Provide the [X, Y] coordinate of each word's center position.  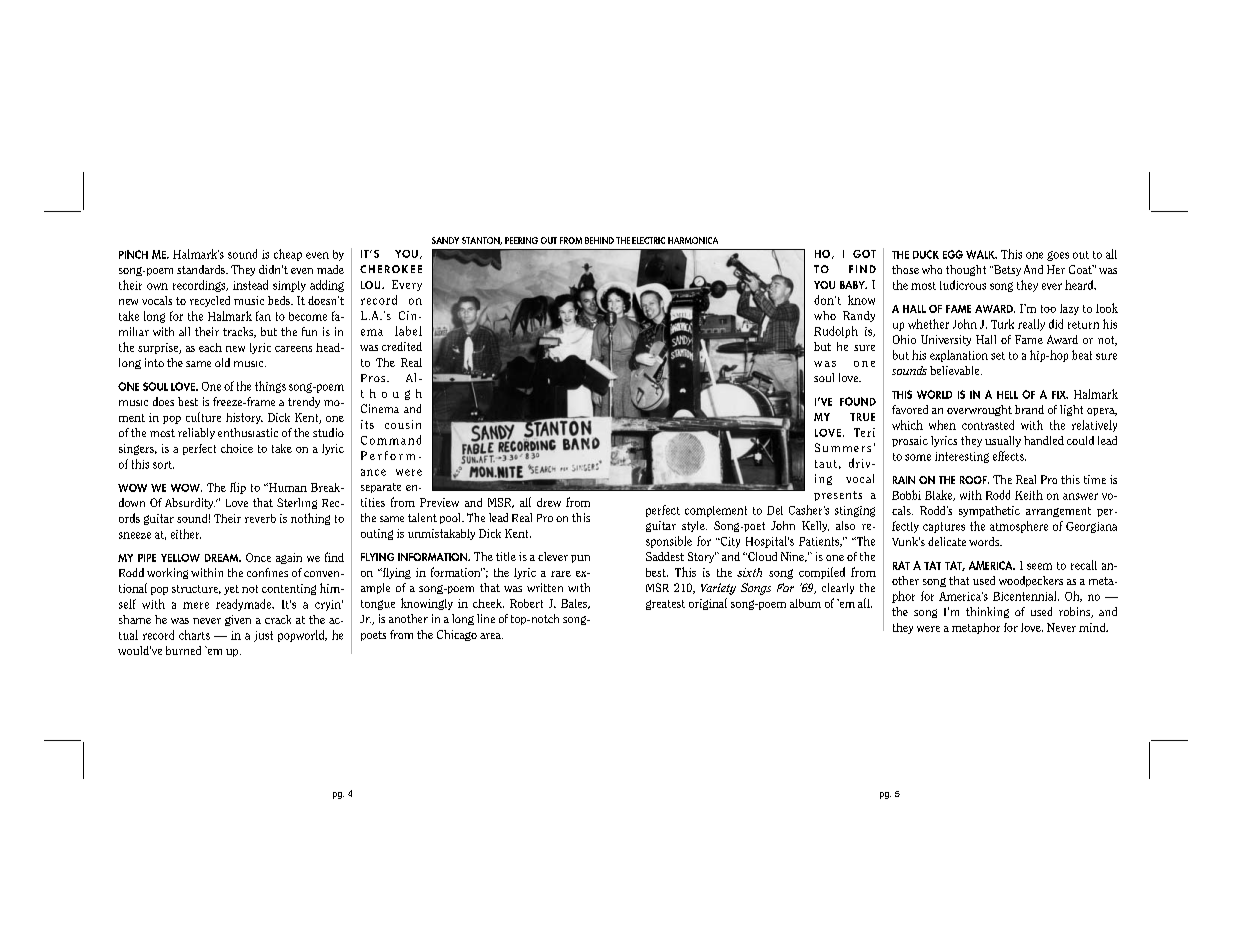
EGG [953, 254]
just [263, 636]
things [270, 387]
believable [956, 370]
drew [549, 502]
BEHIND [599, 240]
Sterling [297, 503]
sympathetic [989, 511]
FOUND [858, 401]
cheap [288, 255]
